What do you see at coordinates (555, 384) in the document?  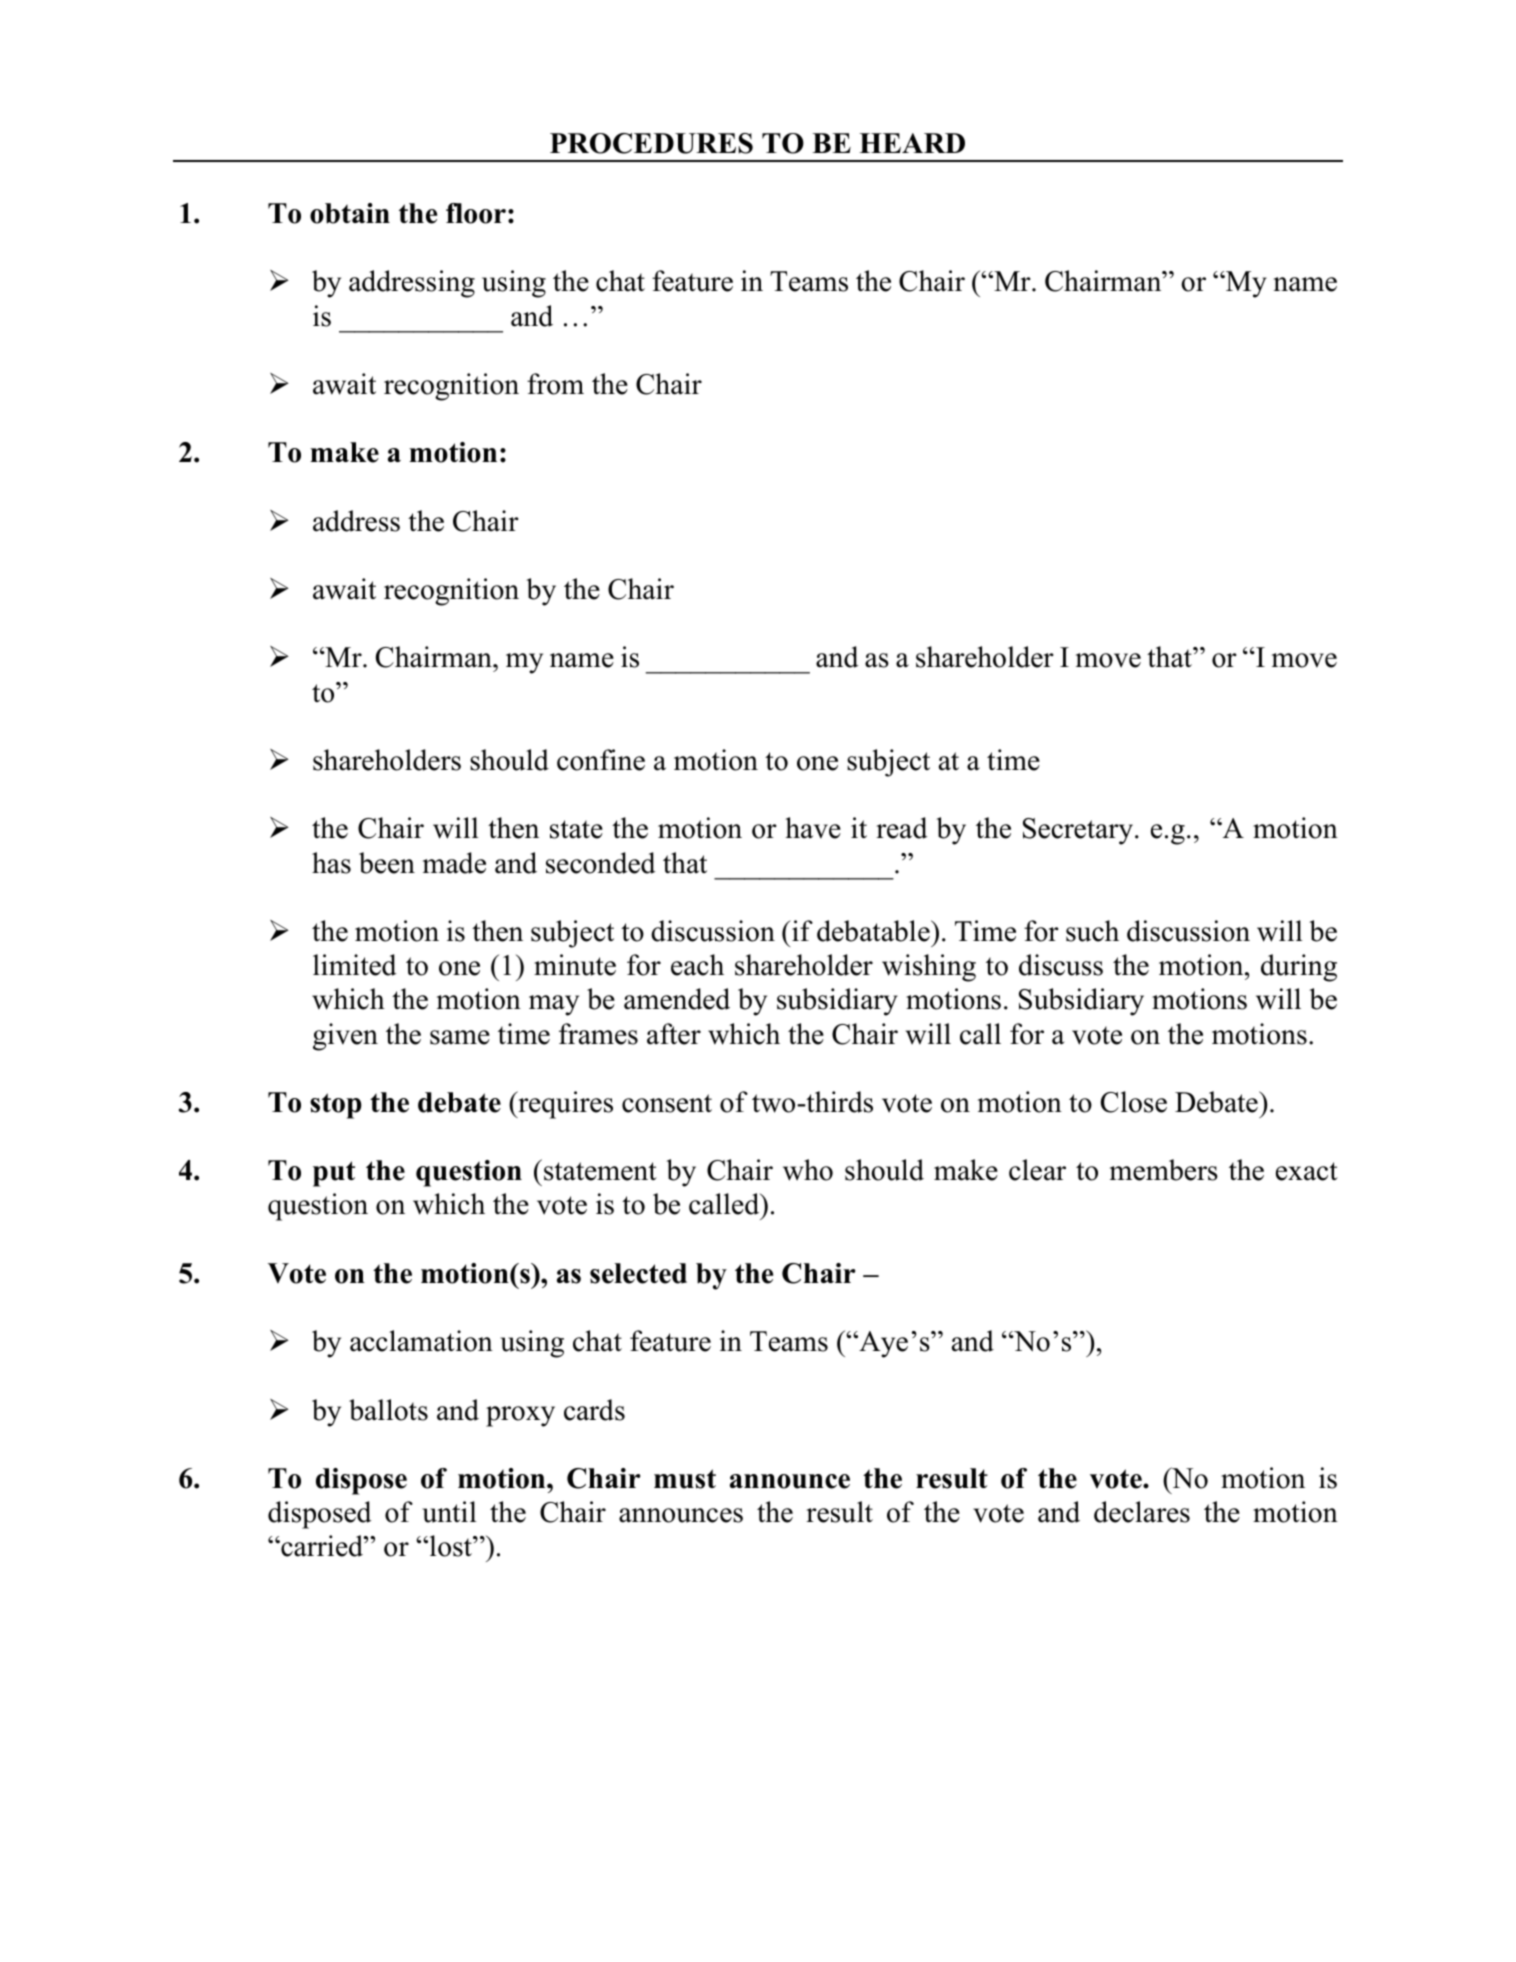 I see `from` at bounding box center [555, 384].
